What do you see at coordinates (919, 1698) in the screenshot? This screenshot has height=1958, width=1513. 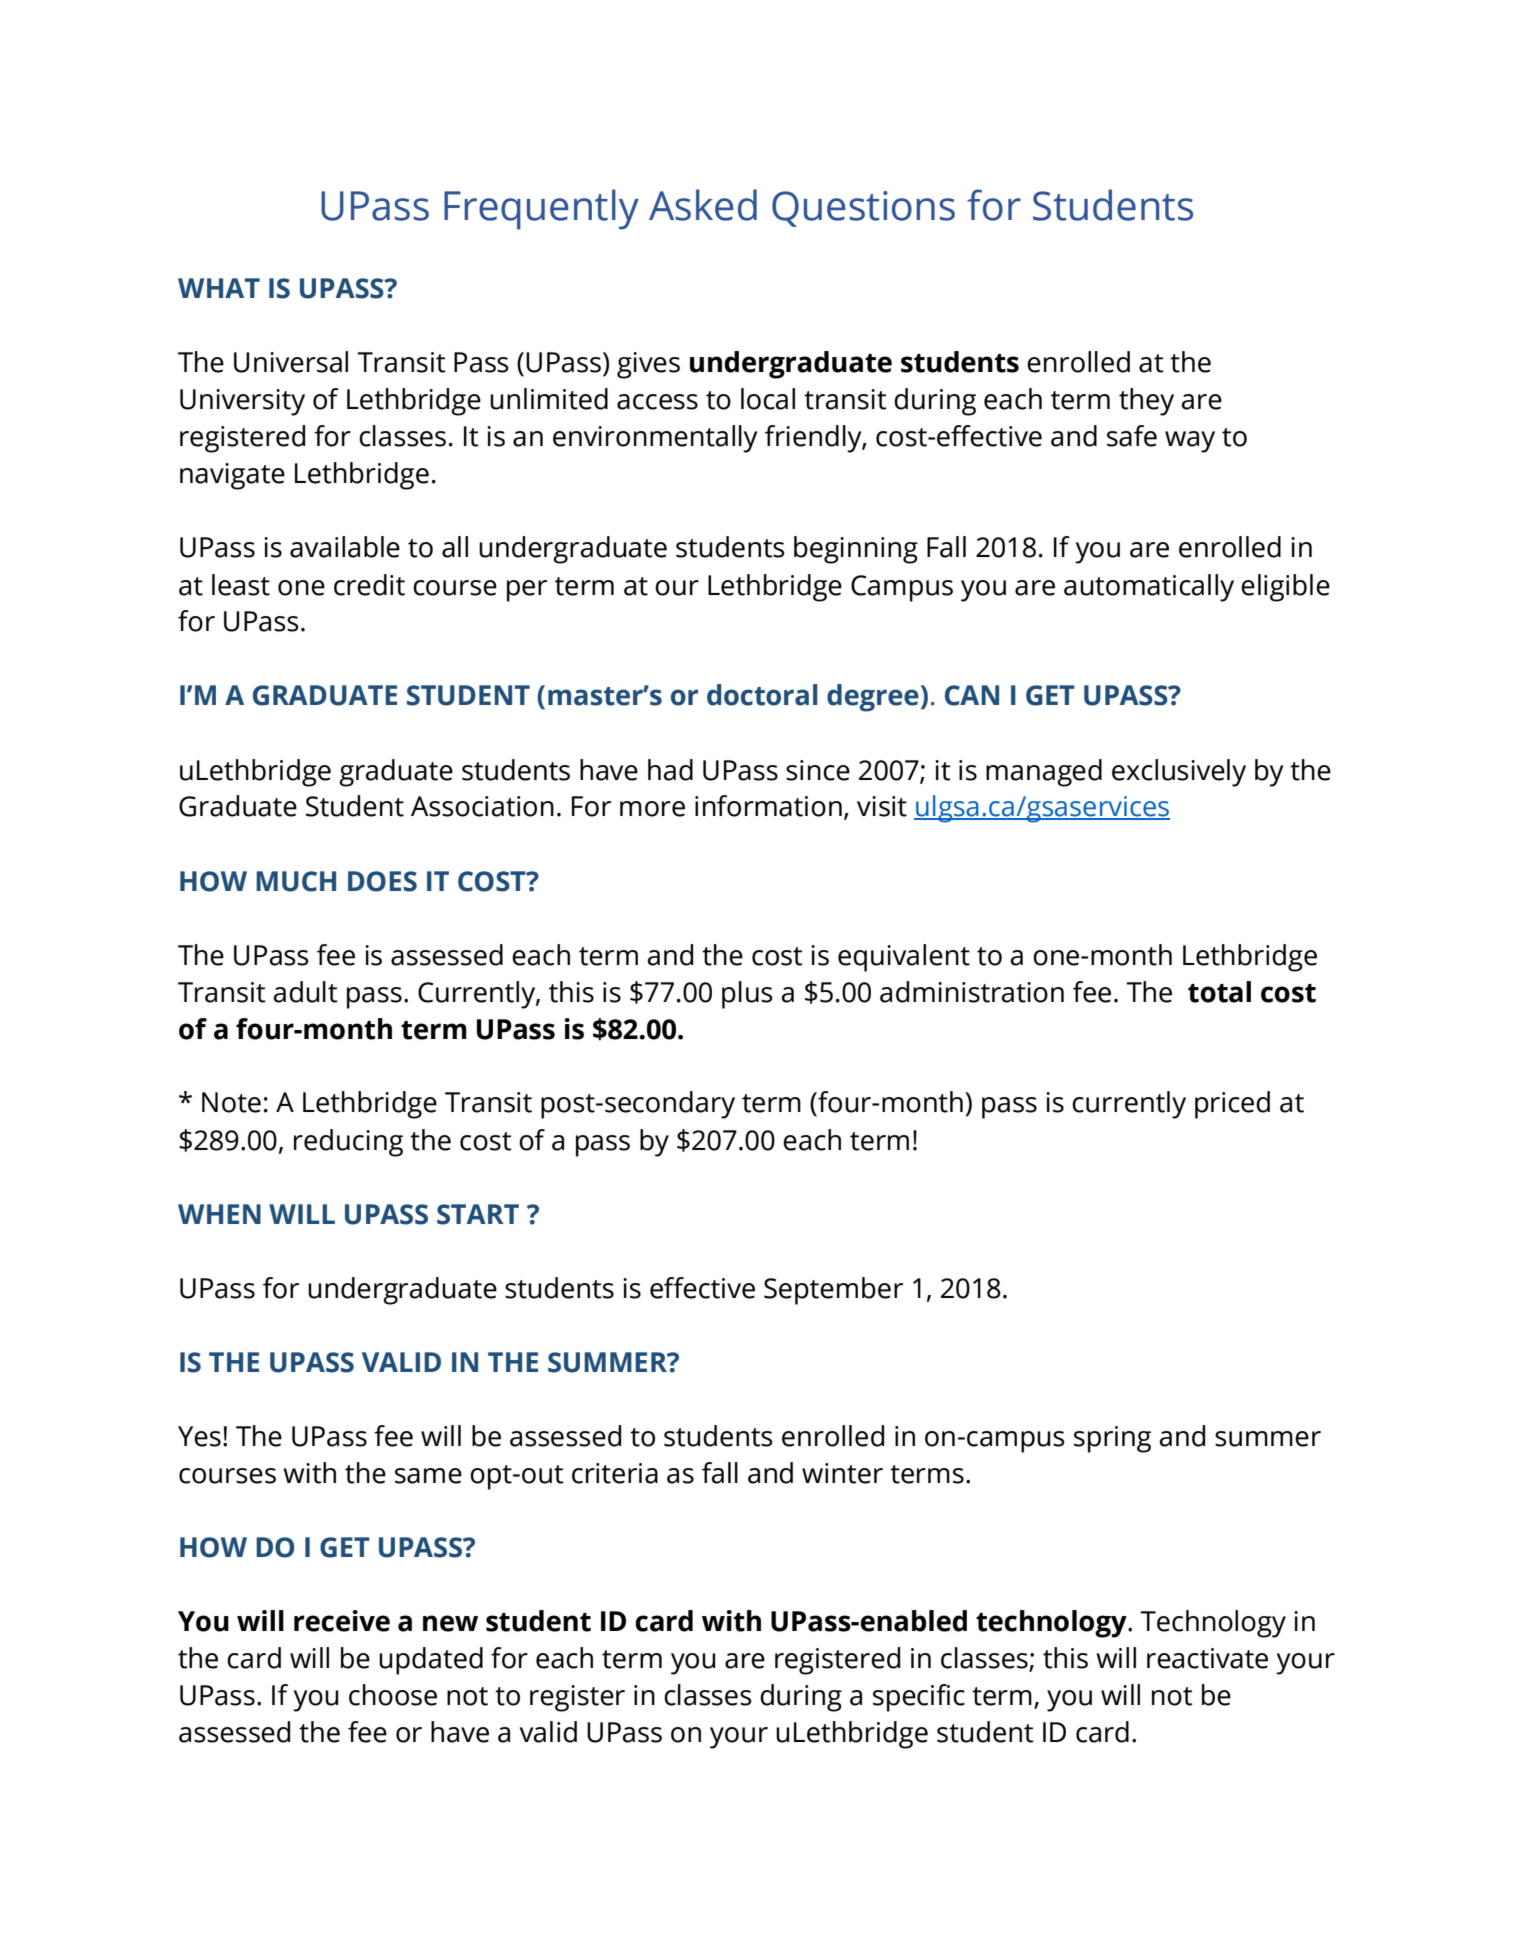 I see `specific` at bounding box center [919, 1698].
